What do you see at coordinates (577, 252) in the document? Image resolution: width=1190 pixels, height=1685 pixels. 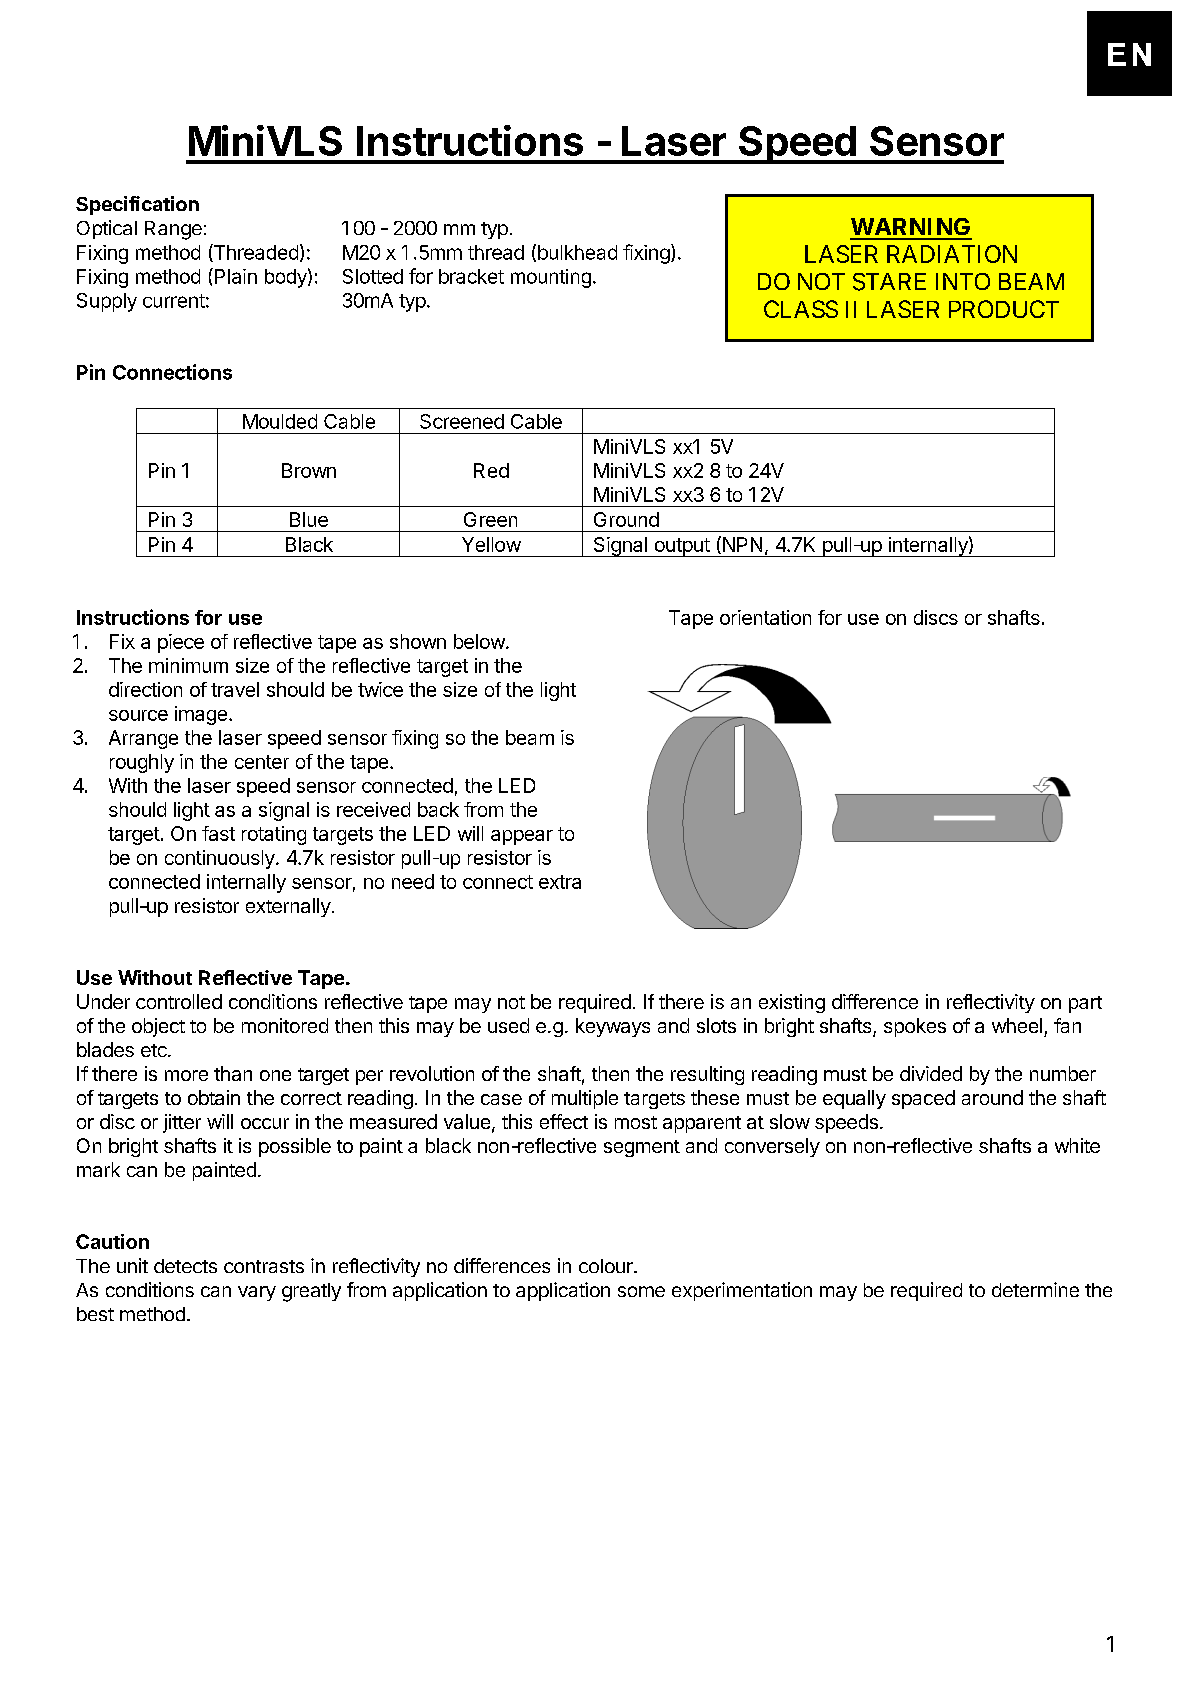 I see `bulkhead` at bounding box center [577, 252].
